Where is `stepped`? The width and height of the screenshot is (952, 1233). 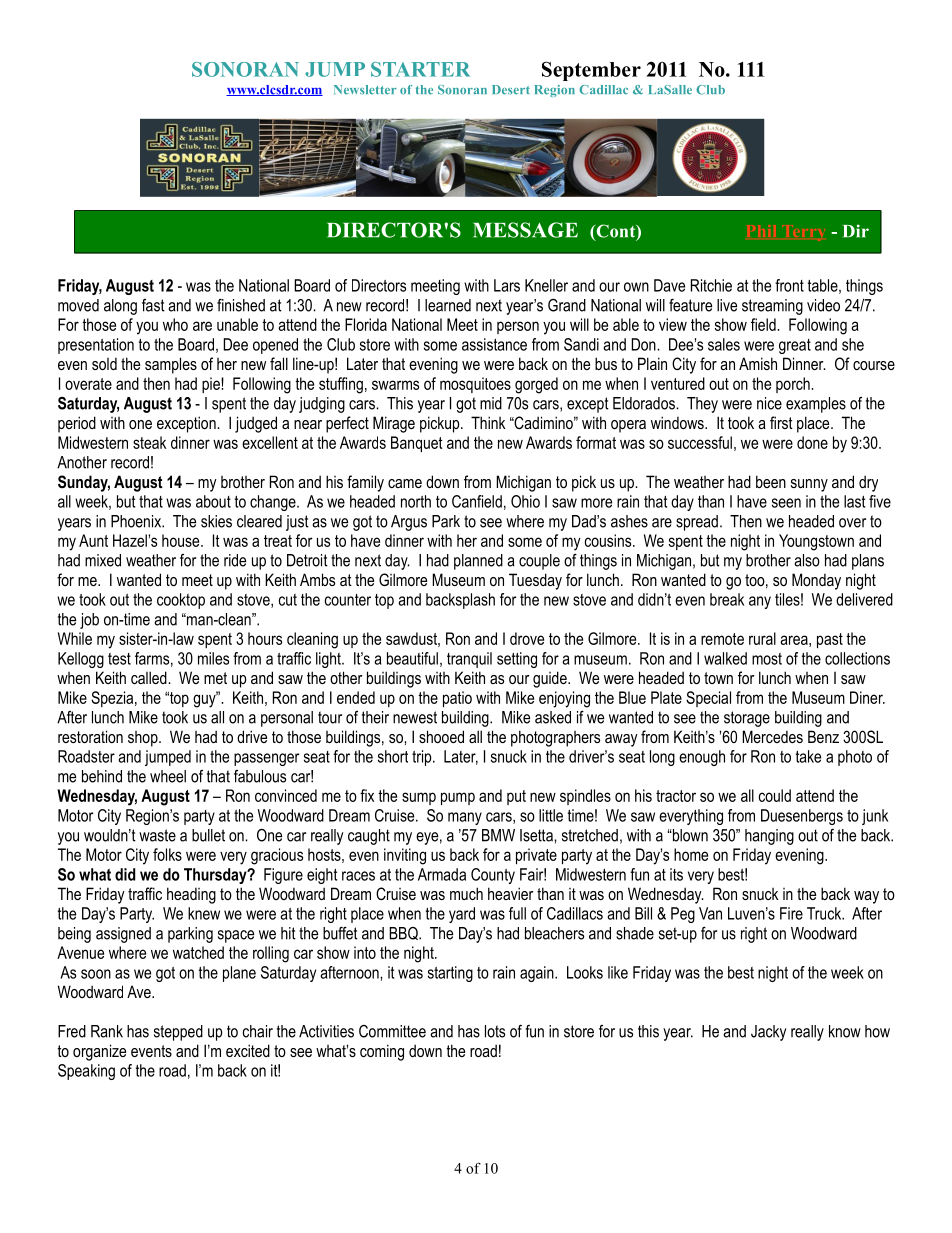 stepped is located at coordinates (178, 1033).
